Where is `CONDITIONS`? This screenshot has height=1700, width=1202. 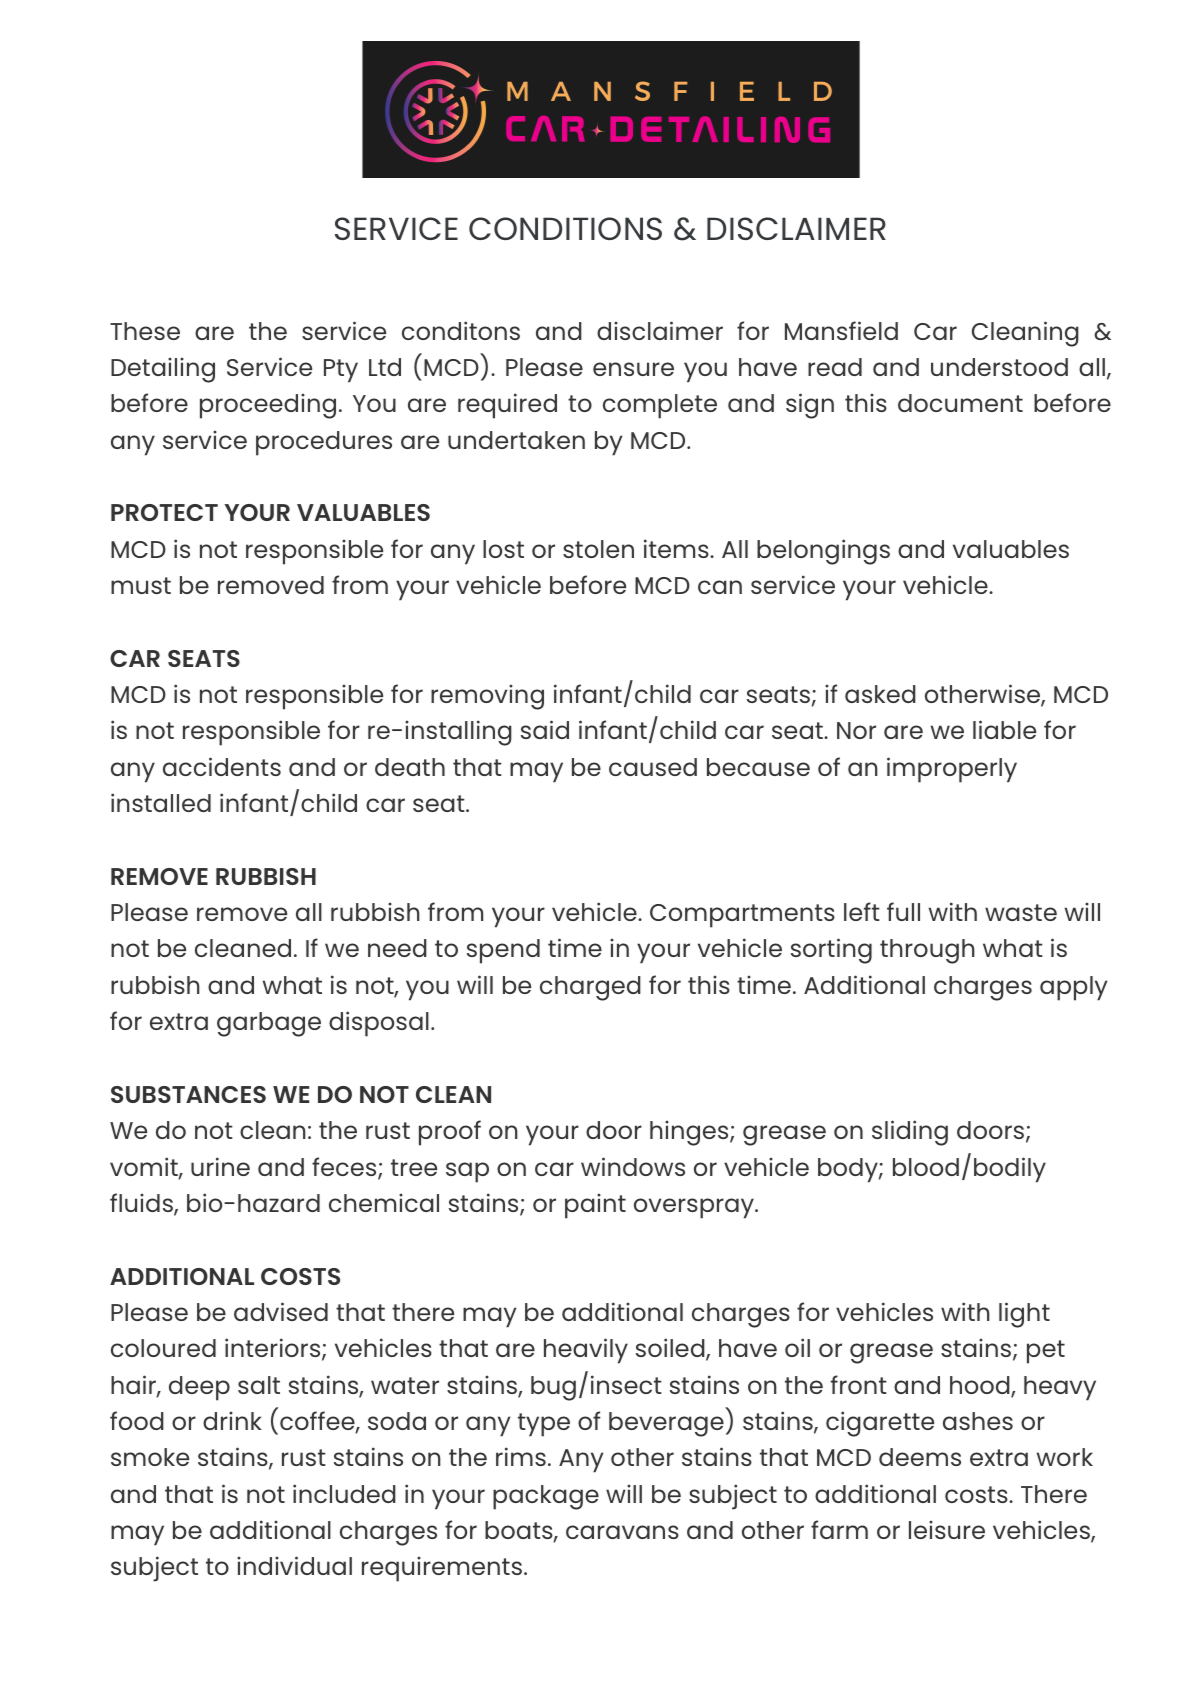
CONDITIONS is located at coordinates (565, 228).
